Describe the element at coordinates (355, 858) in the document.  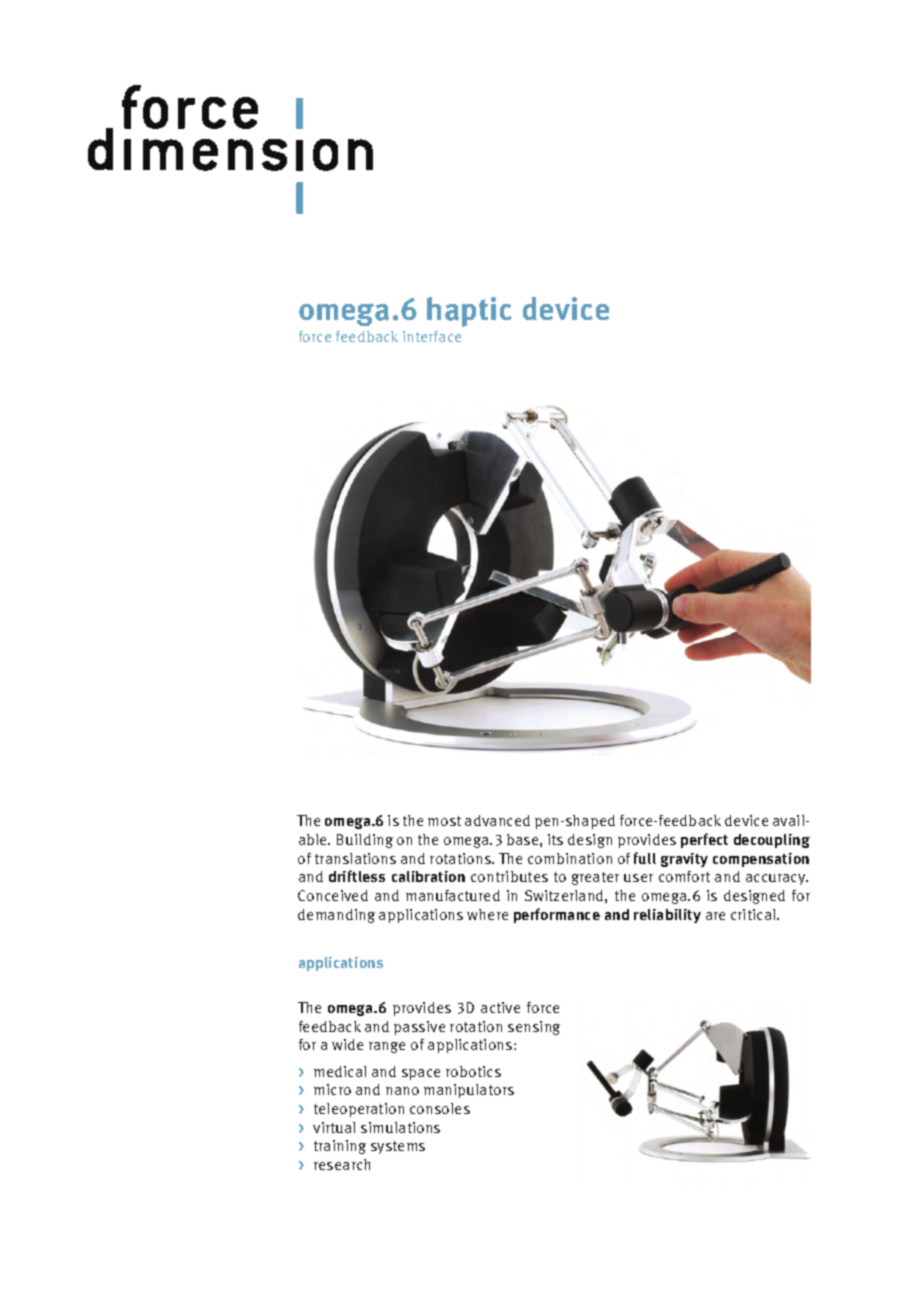
I see `translations` at that location.
